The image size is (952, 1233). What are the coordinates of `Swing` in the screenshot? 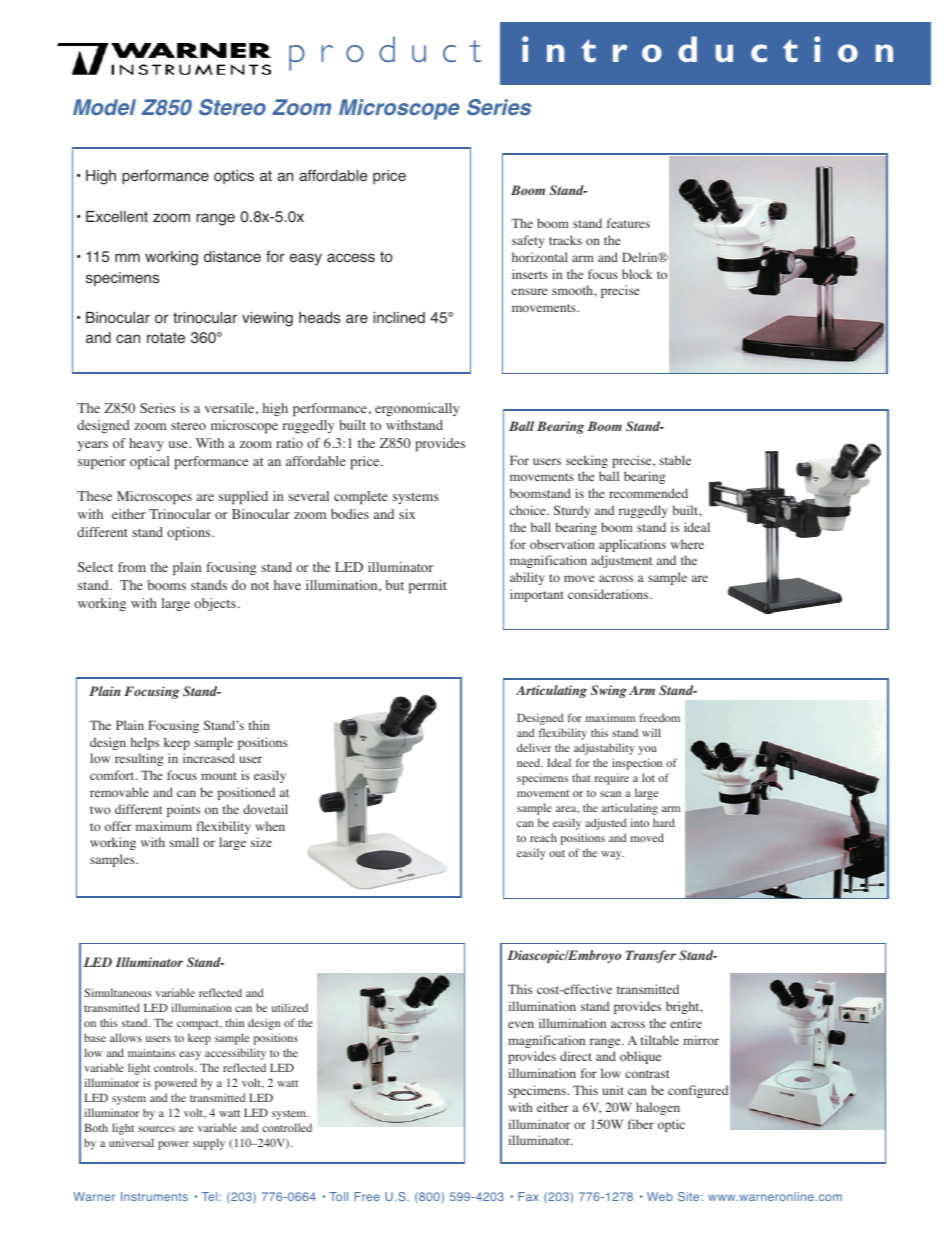 It's located at (609, 691).
